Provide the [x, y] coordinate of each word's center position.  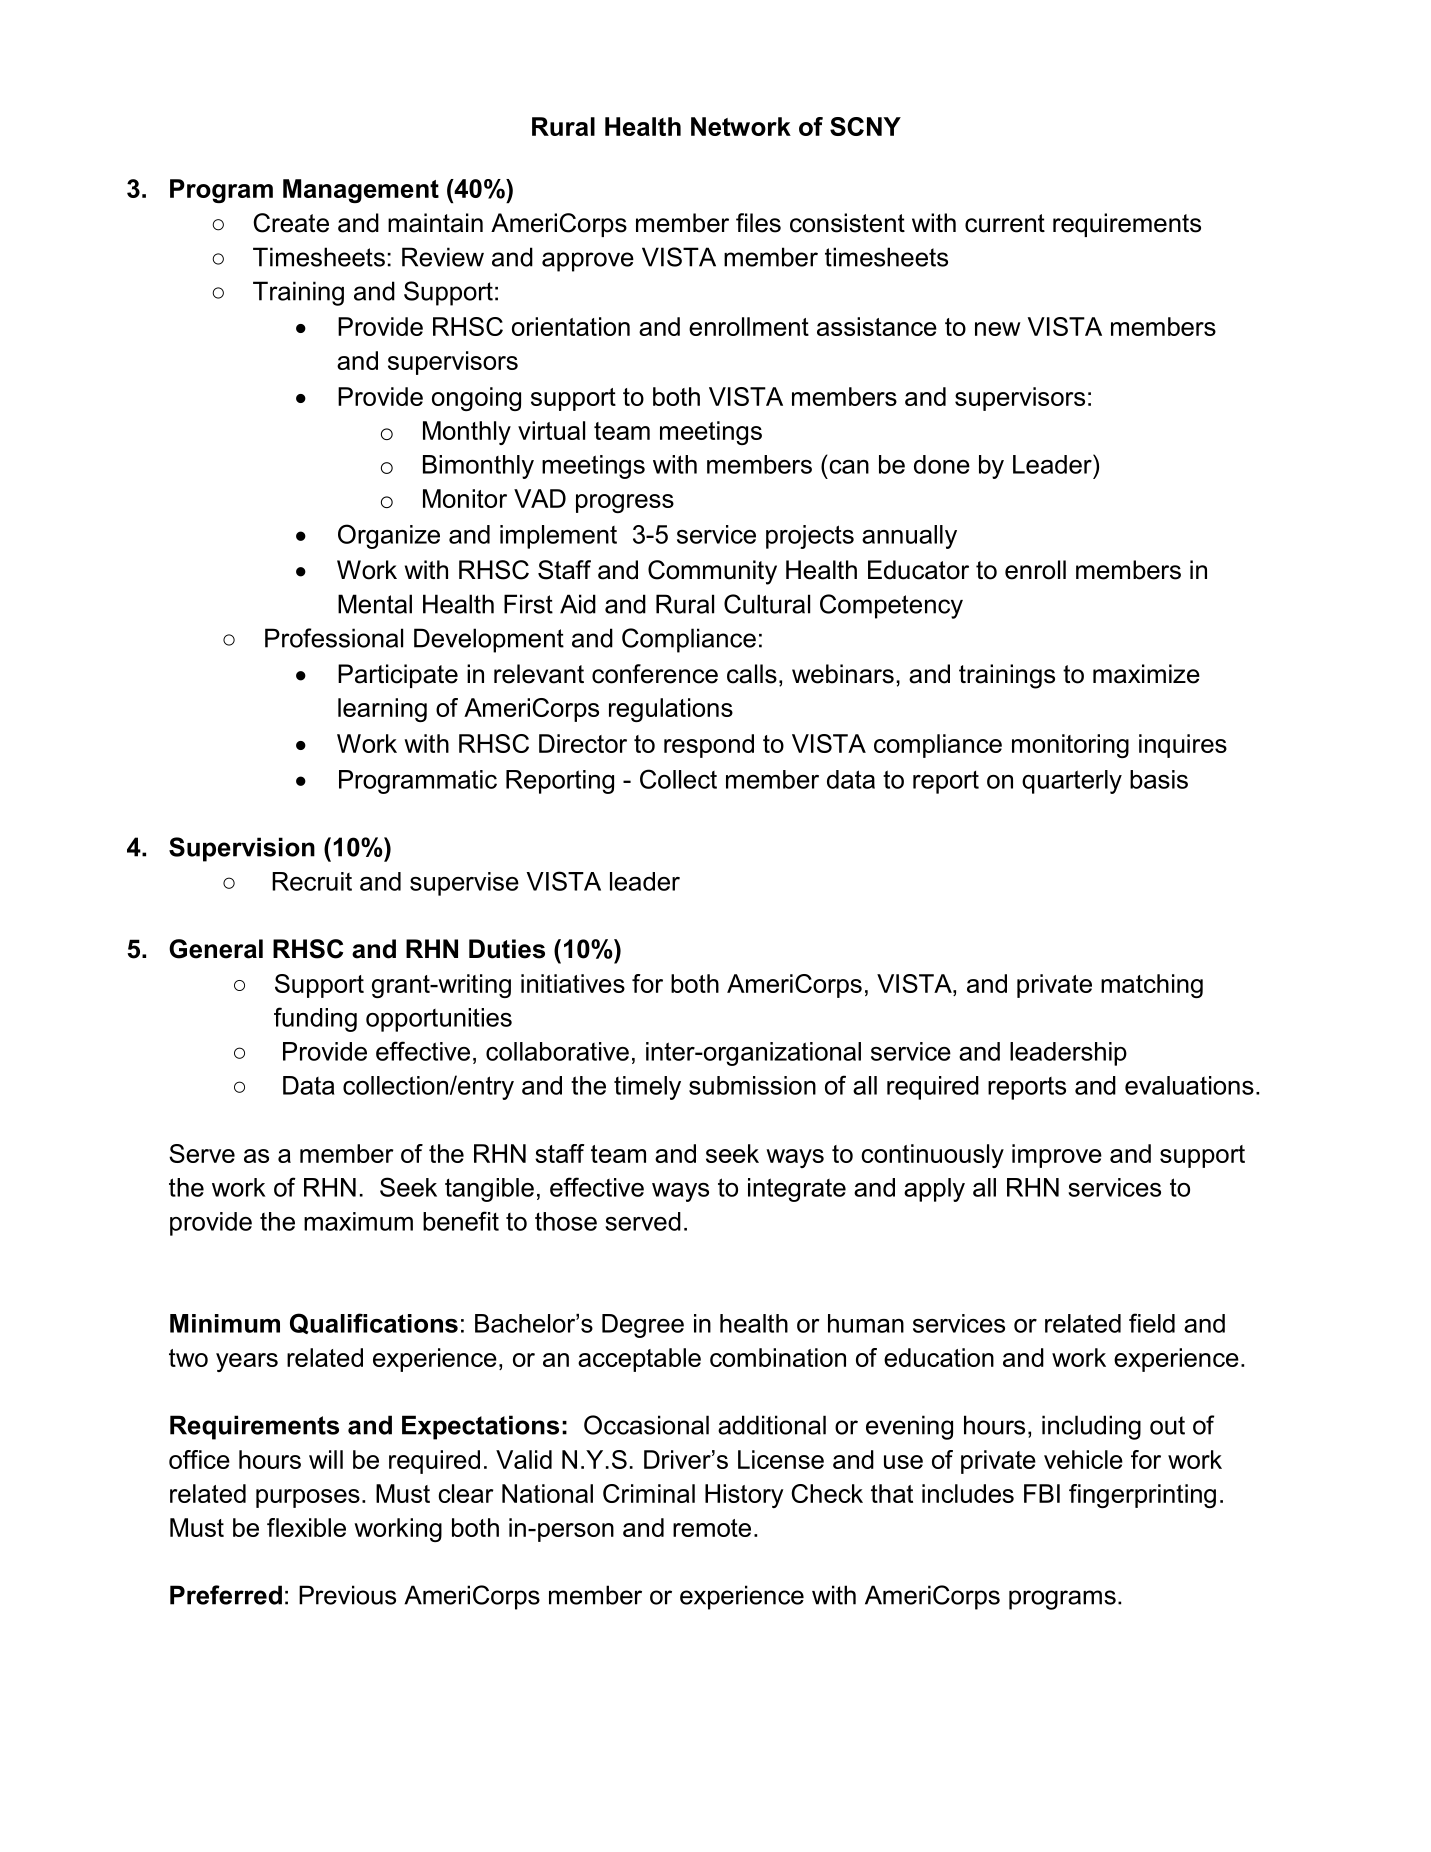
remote [712, 1528]
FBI [1042, 1493]
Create [291, 223]
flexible [306, 1527]
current [1005, 223]
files [758, 223]
